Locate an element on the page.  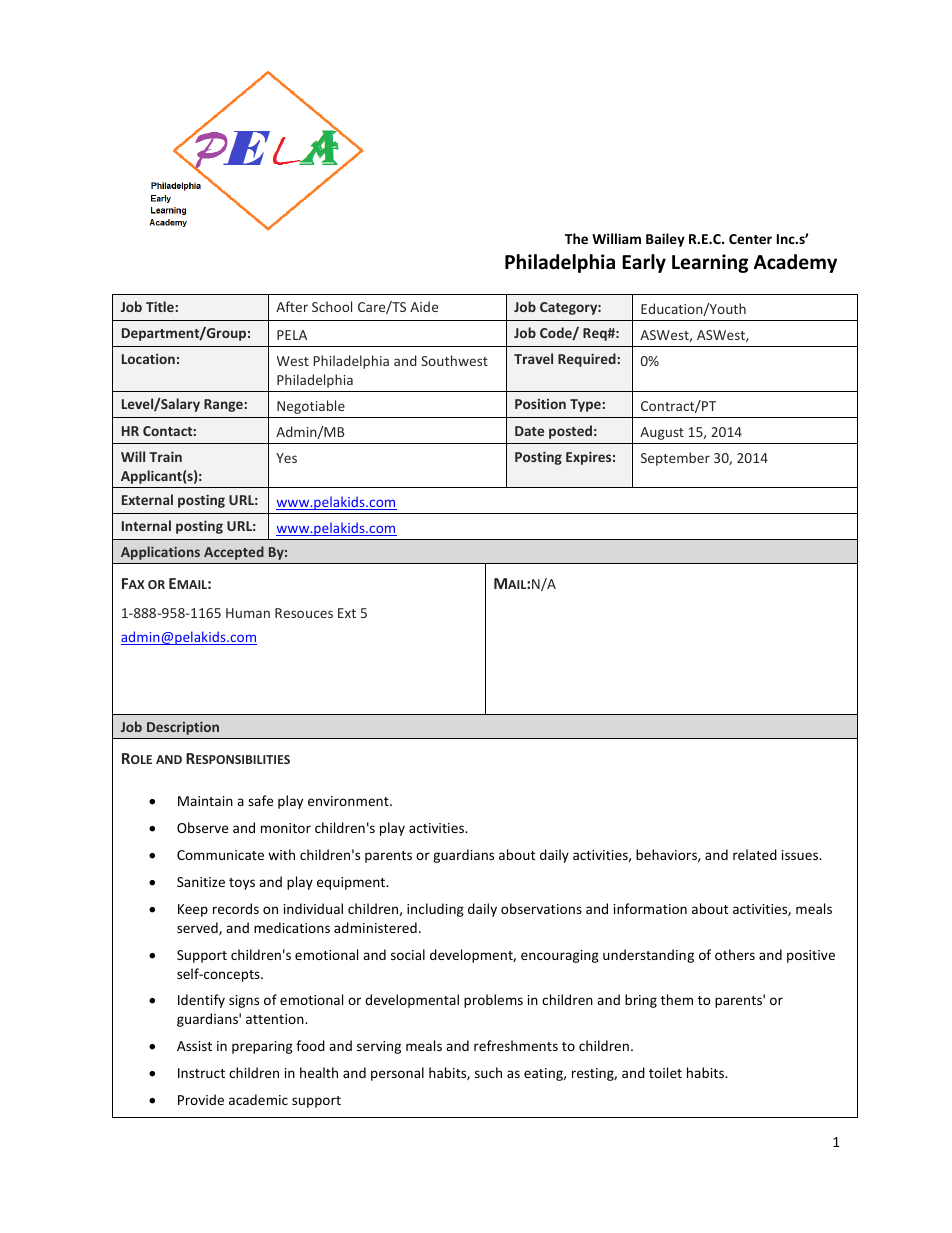
After is located at coordinates (292, 306).
